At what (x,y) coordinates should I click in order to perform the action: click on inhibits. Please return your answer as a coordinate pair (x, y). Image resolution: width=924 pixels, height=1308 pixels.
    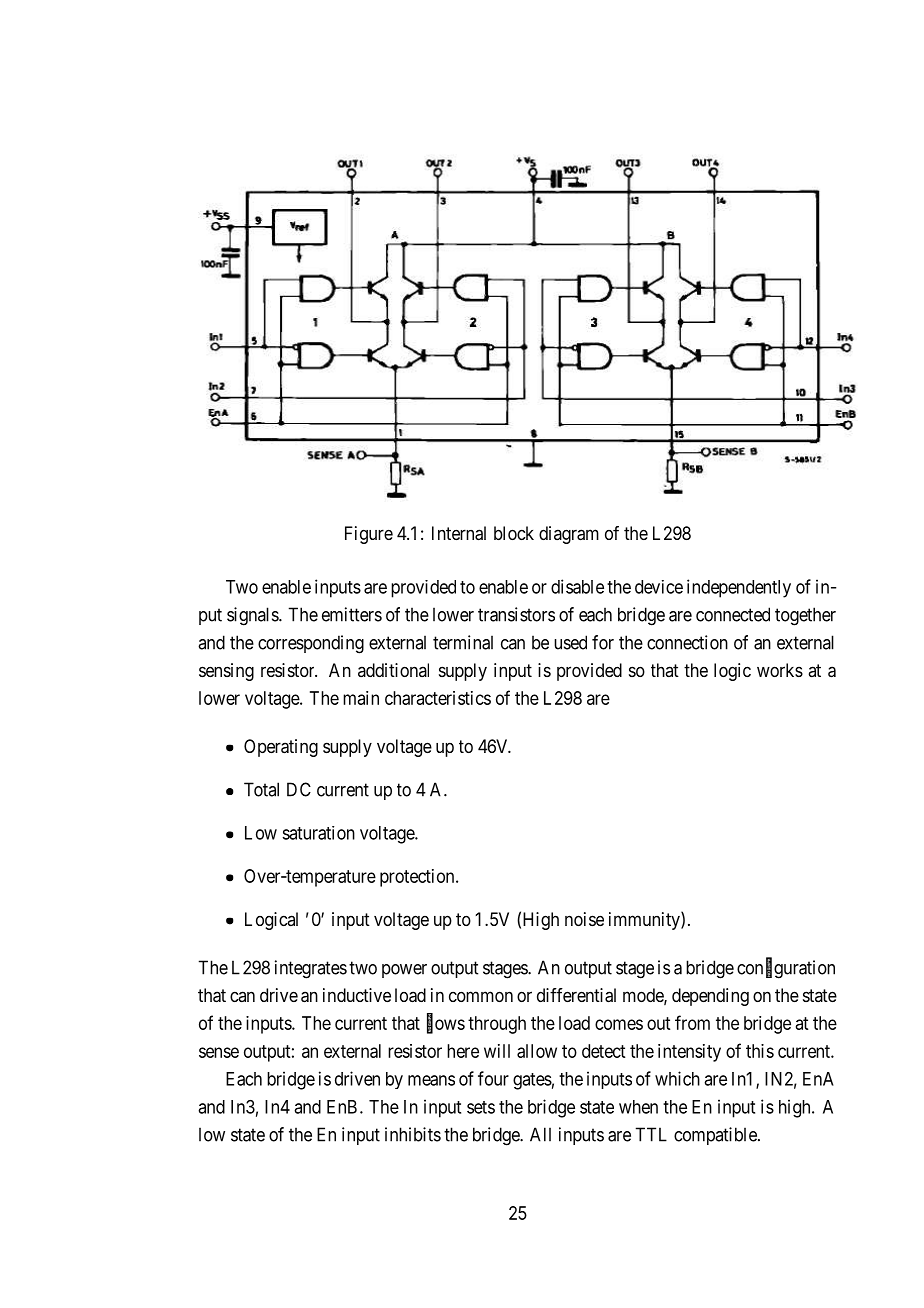
    Looking at the image, I should click on (413, 1134).
